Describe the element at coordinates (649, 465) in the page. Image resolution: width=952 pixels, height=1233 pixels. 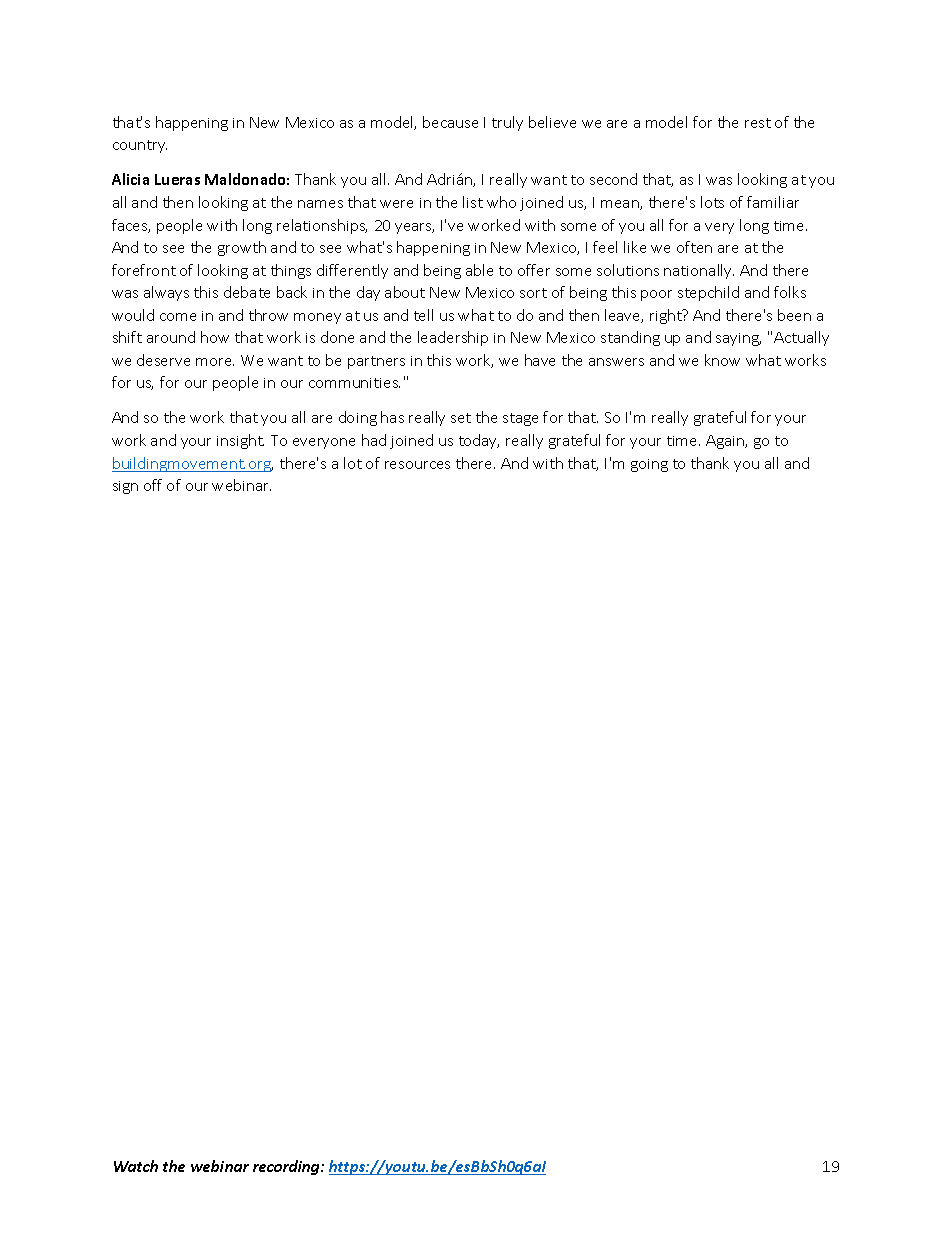
I see `going` at that location.
